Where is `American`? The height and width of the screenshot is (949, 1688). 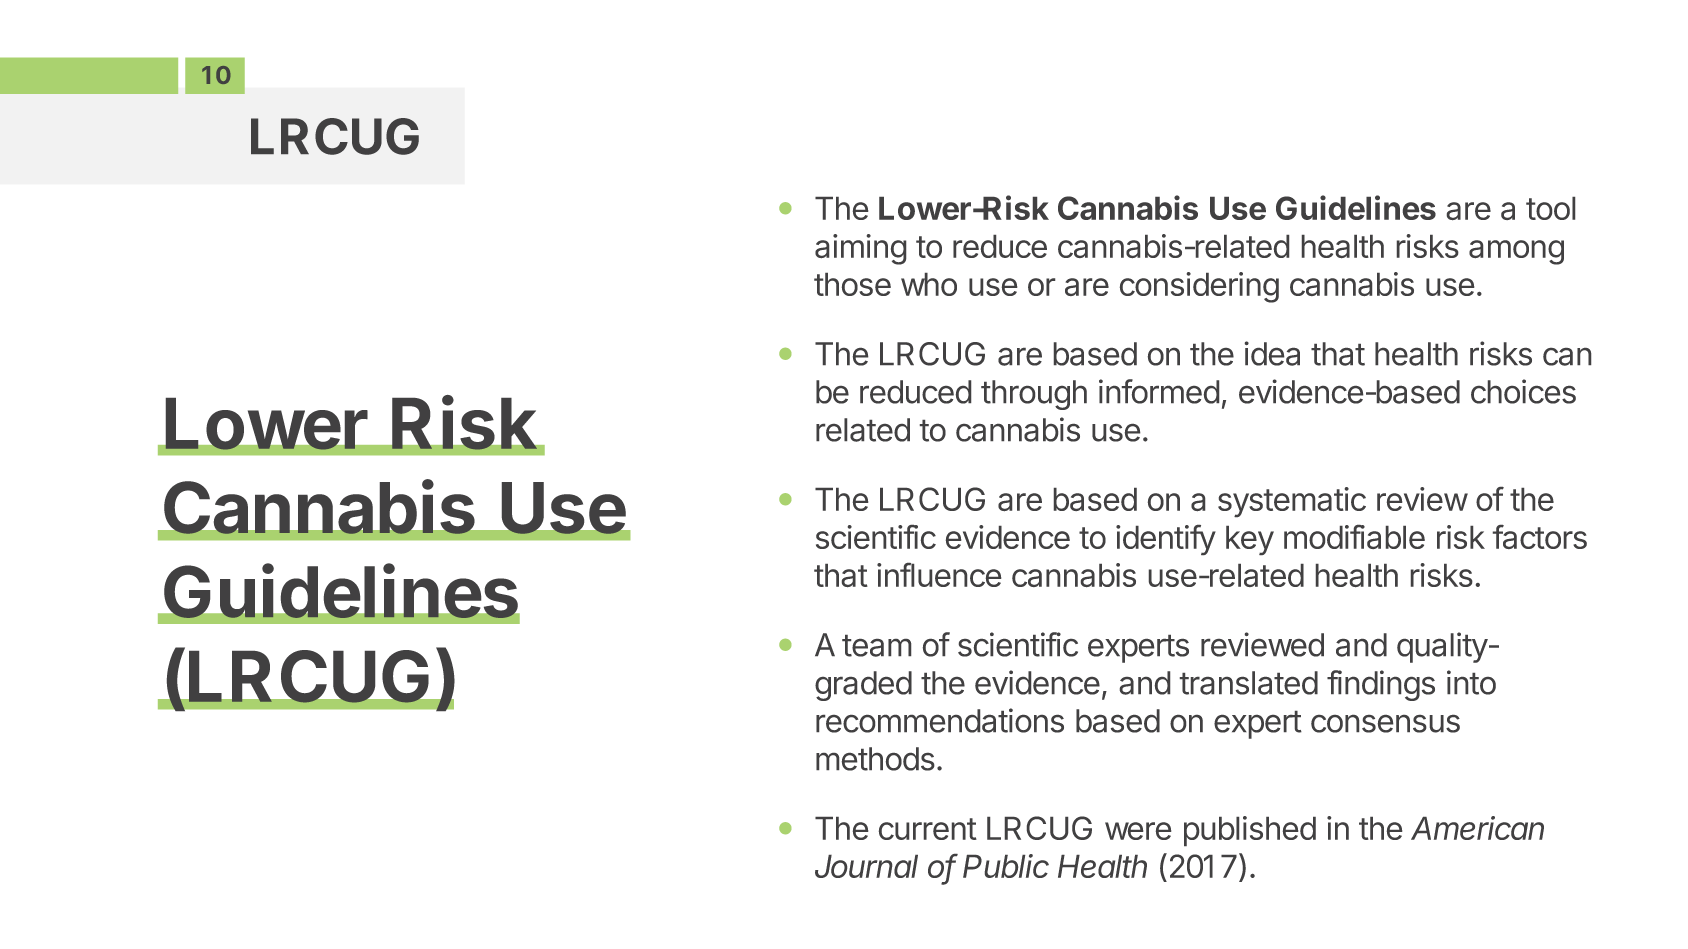
American is located at coordinates (1477, 828).
